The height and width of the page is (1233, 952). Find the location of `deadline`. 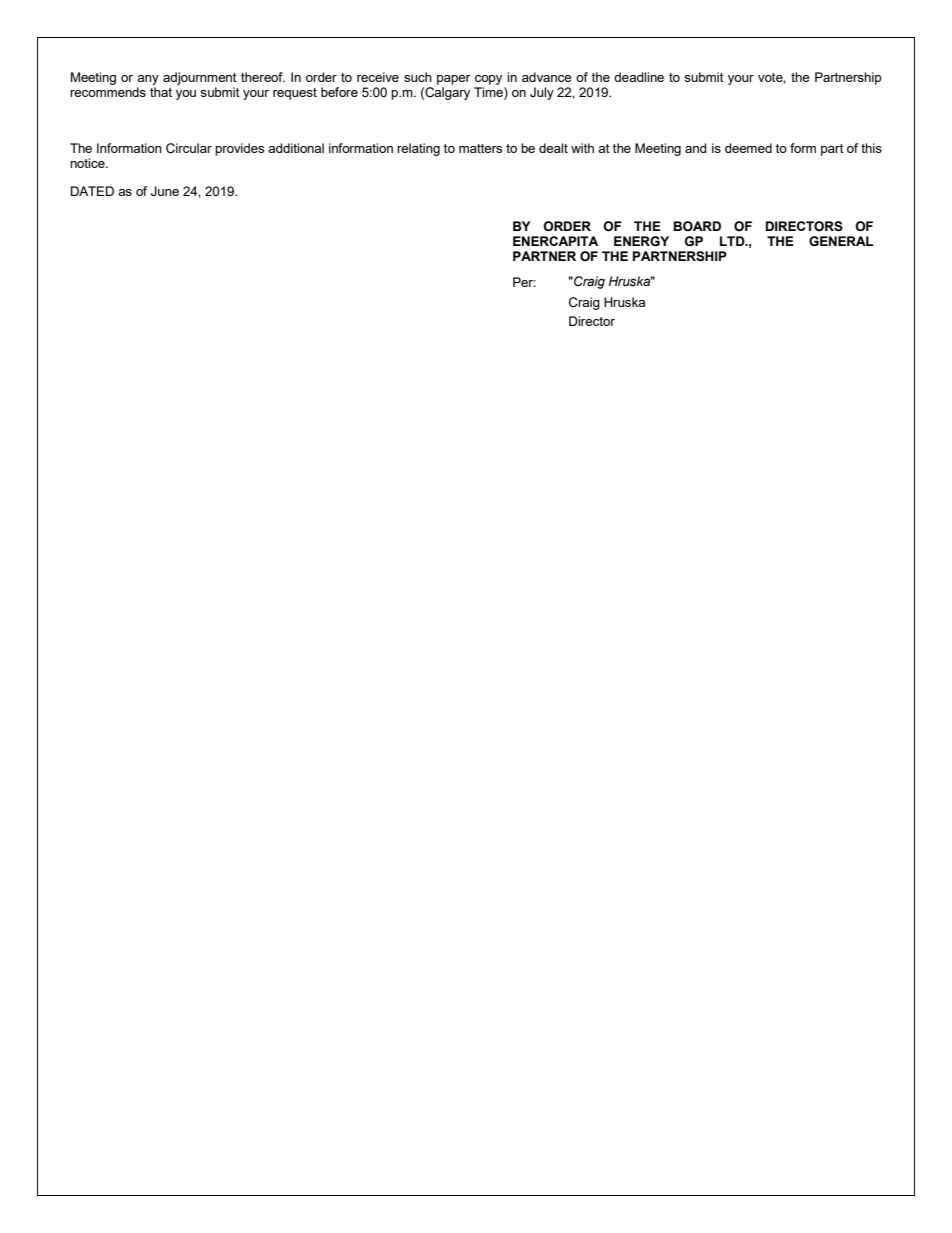

deadline is located at coordinates (639, 77).
